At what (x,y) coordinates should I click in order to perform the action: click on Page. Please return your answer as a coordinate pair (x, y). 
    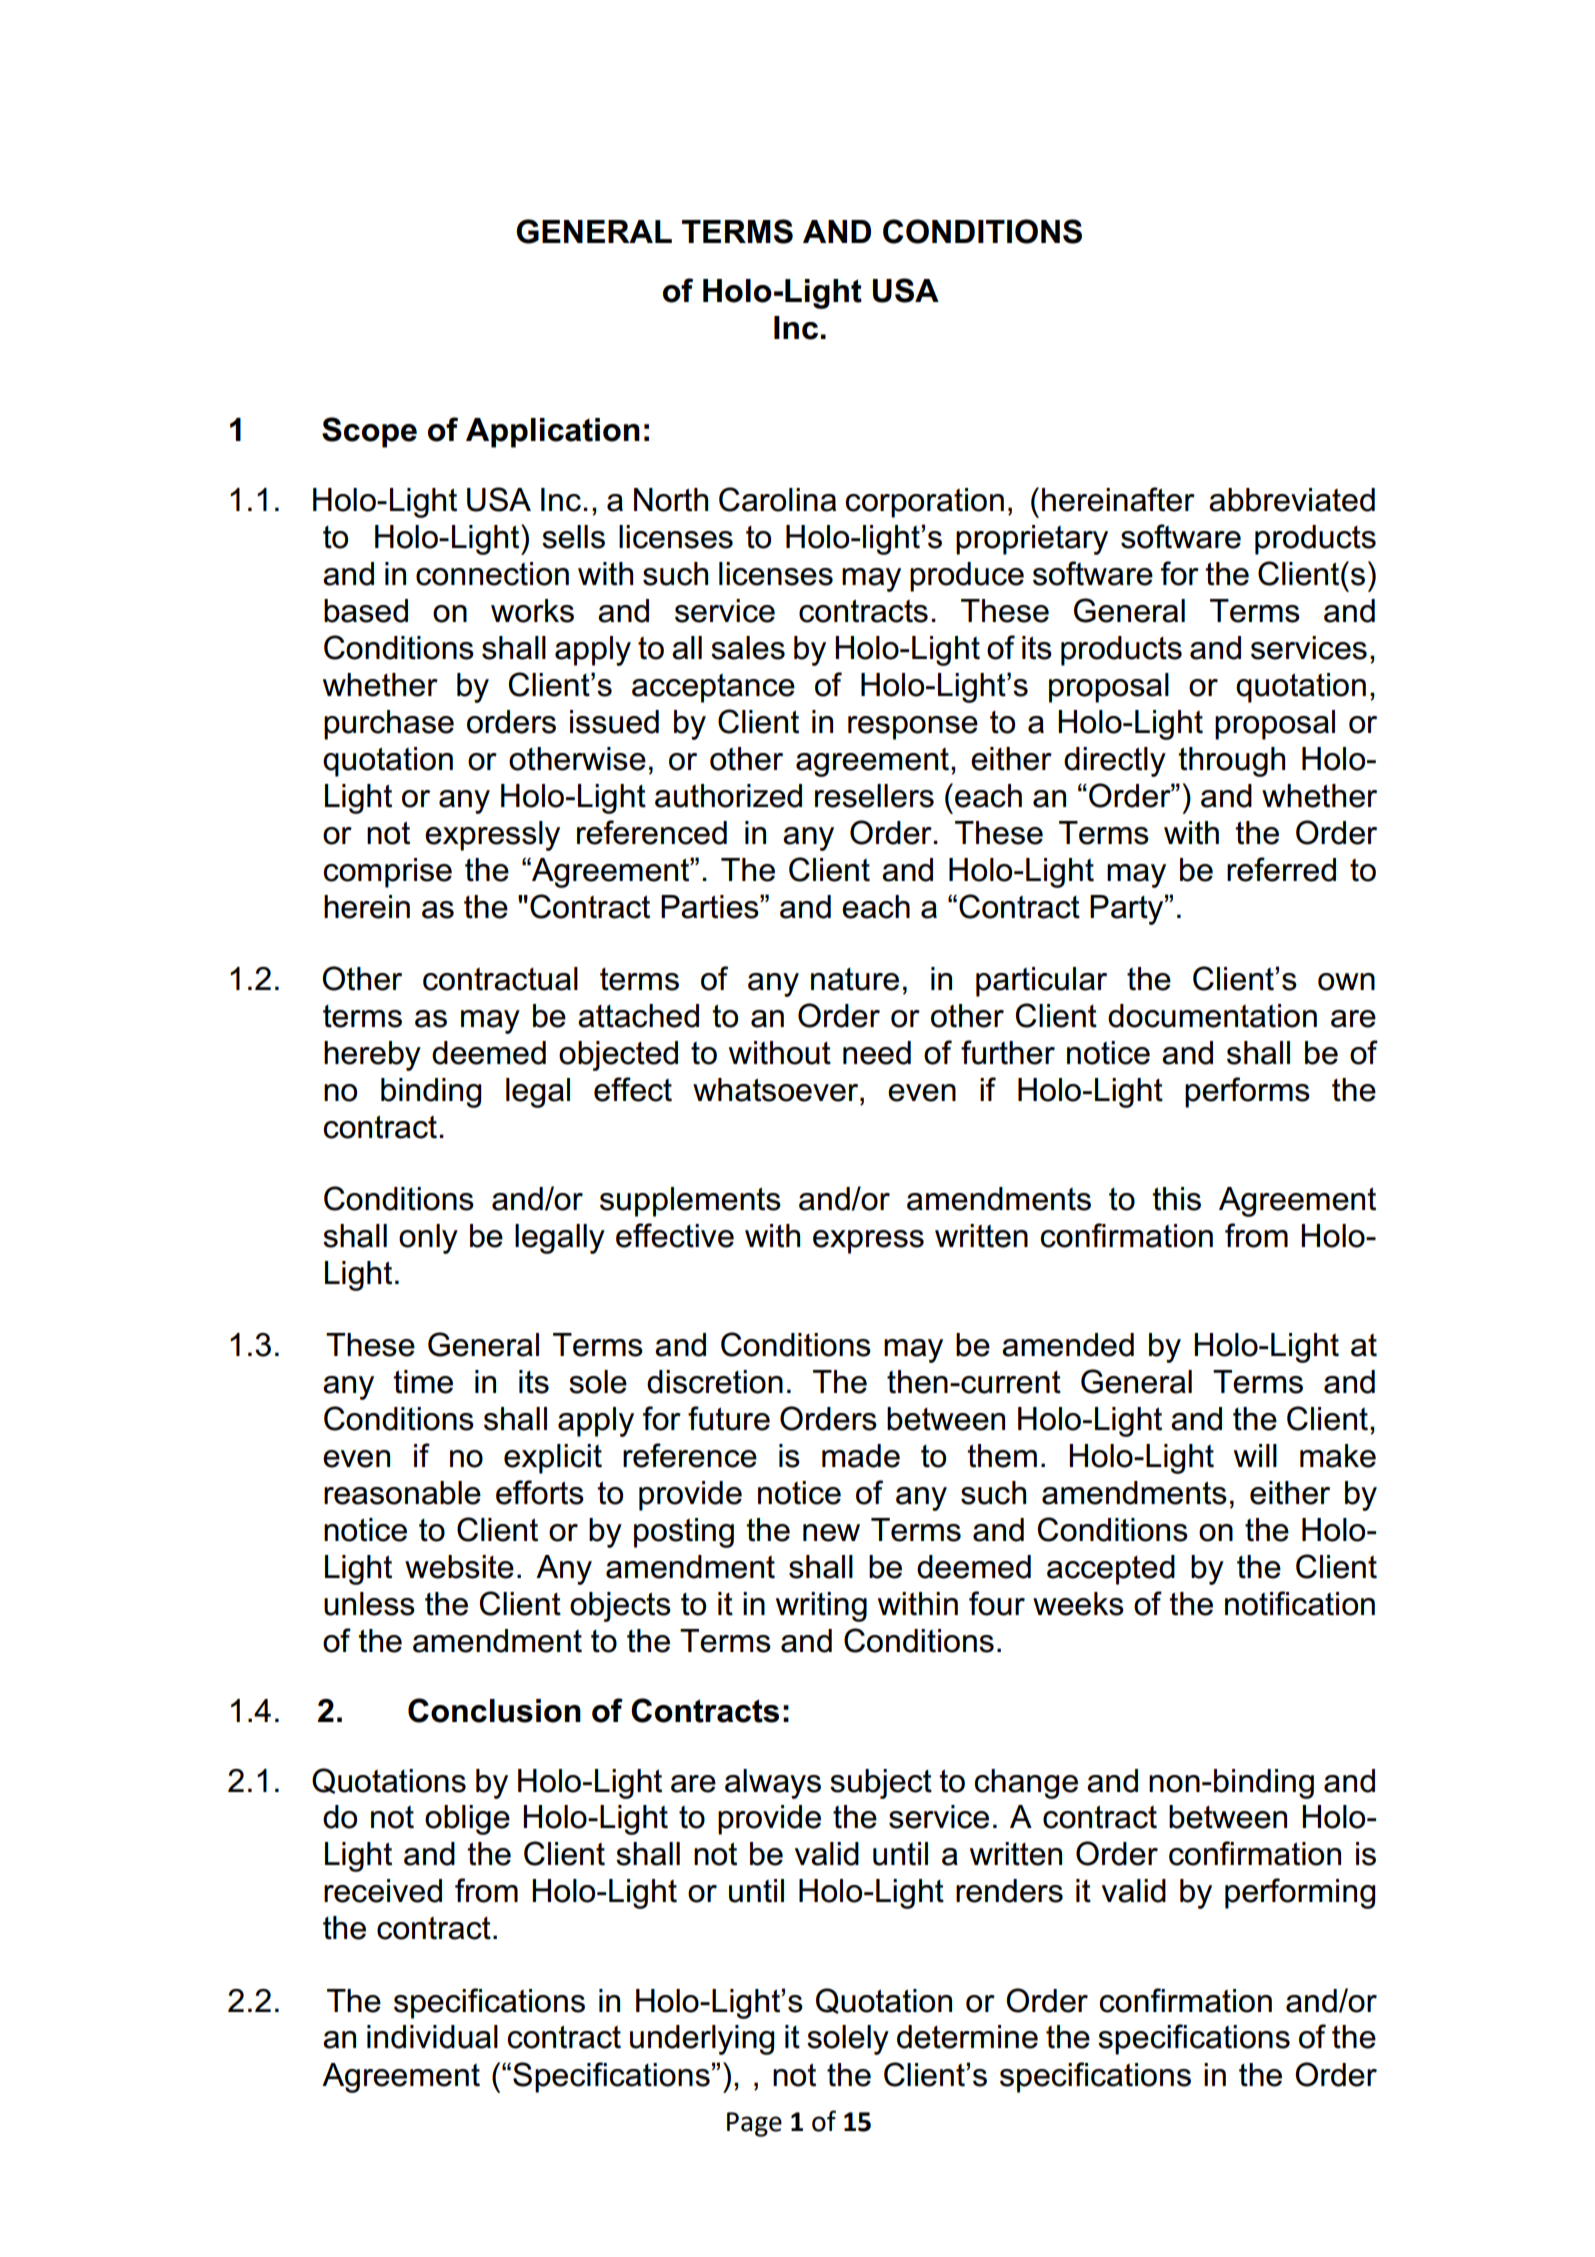
    Looking at the image, I should click on (754, 2124).
